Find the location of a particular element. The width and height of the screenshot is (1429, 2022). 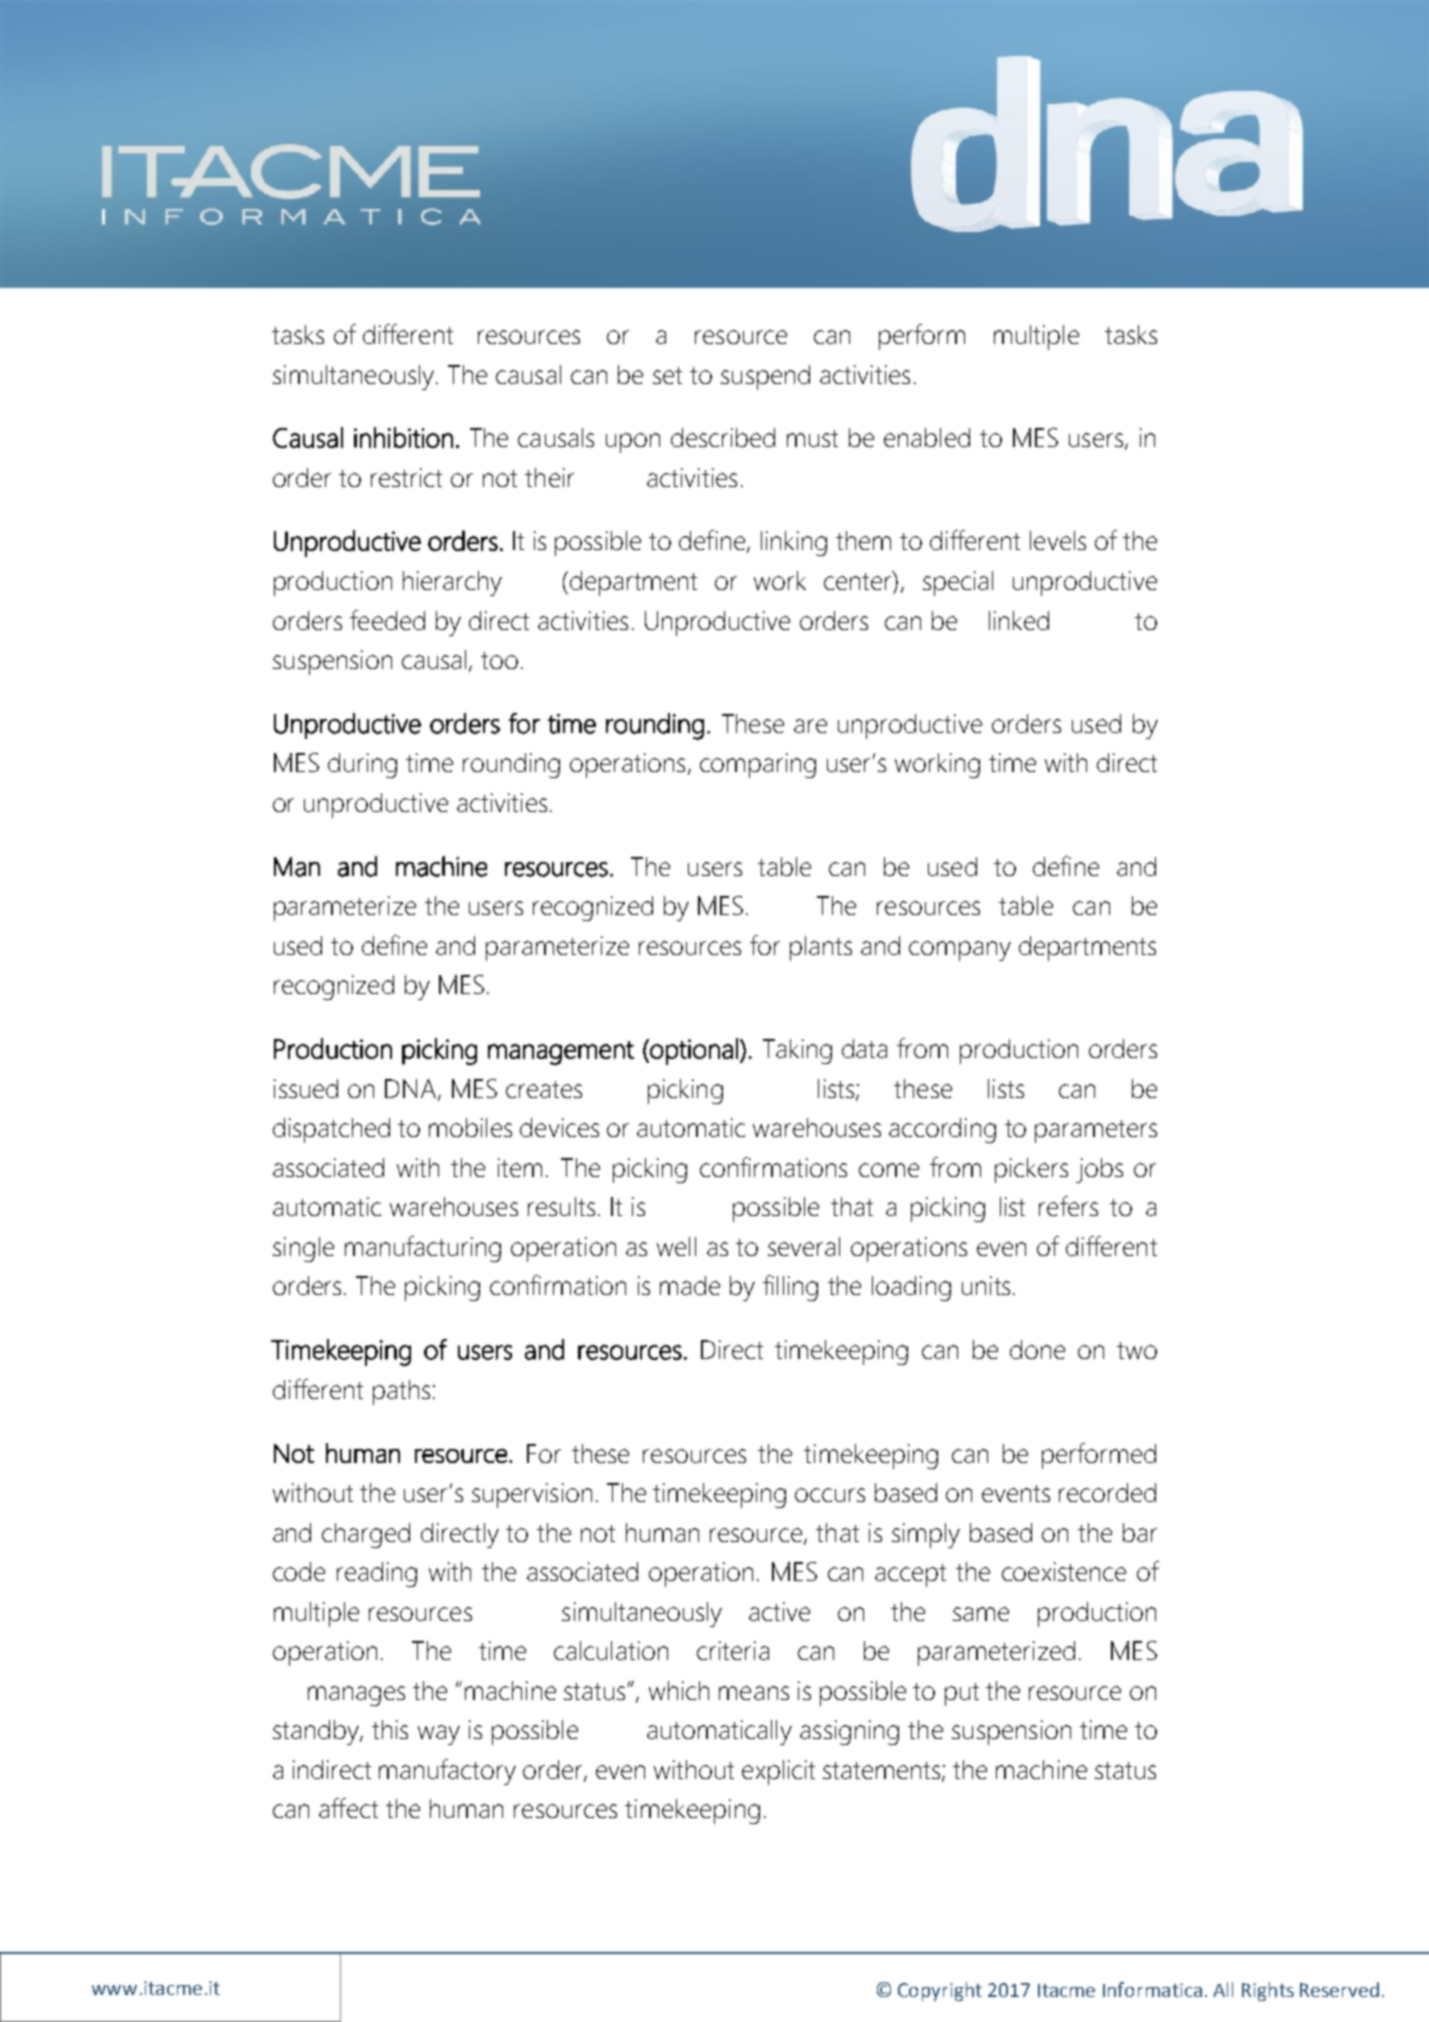

inhibition is located at coordinates (403, 437).
